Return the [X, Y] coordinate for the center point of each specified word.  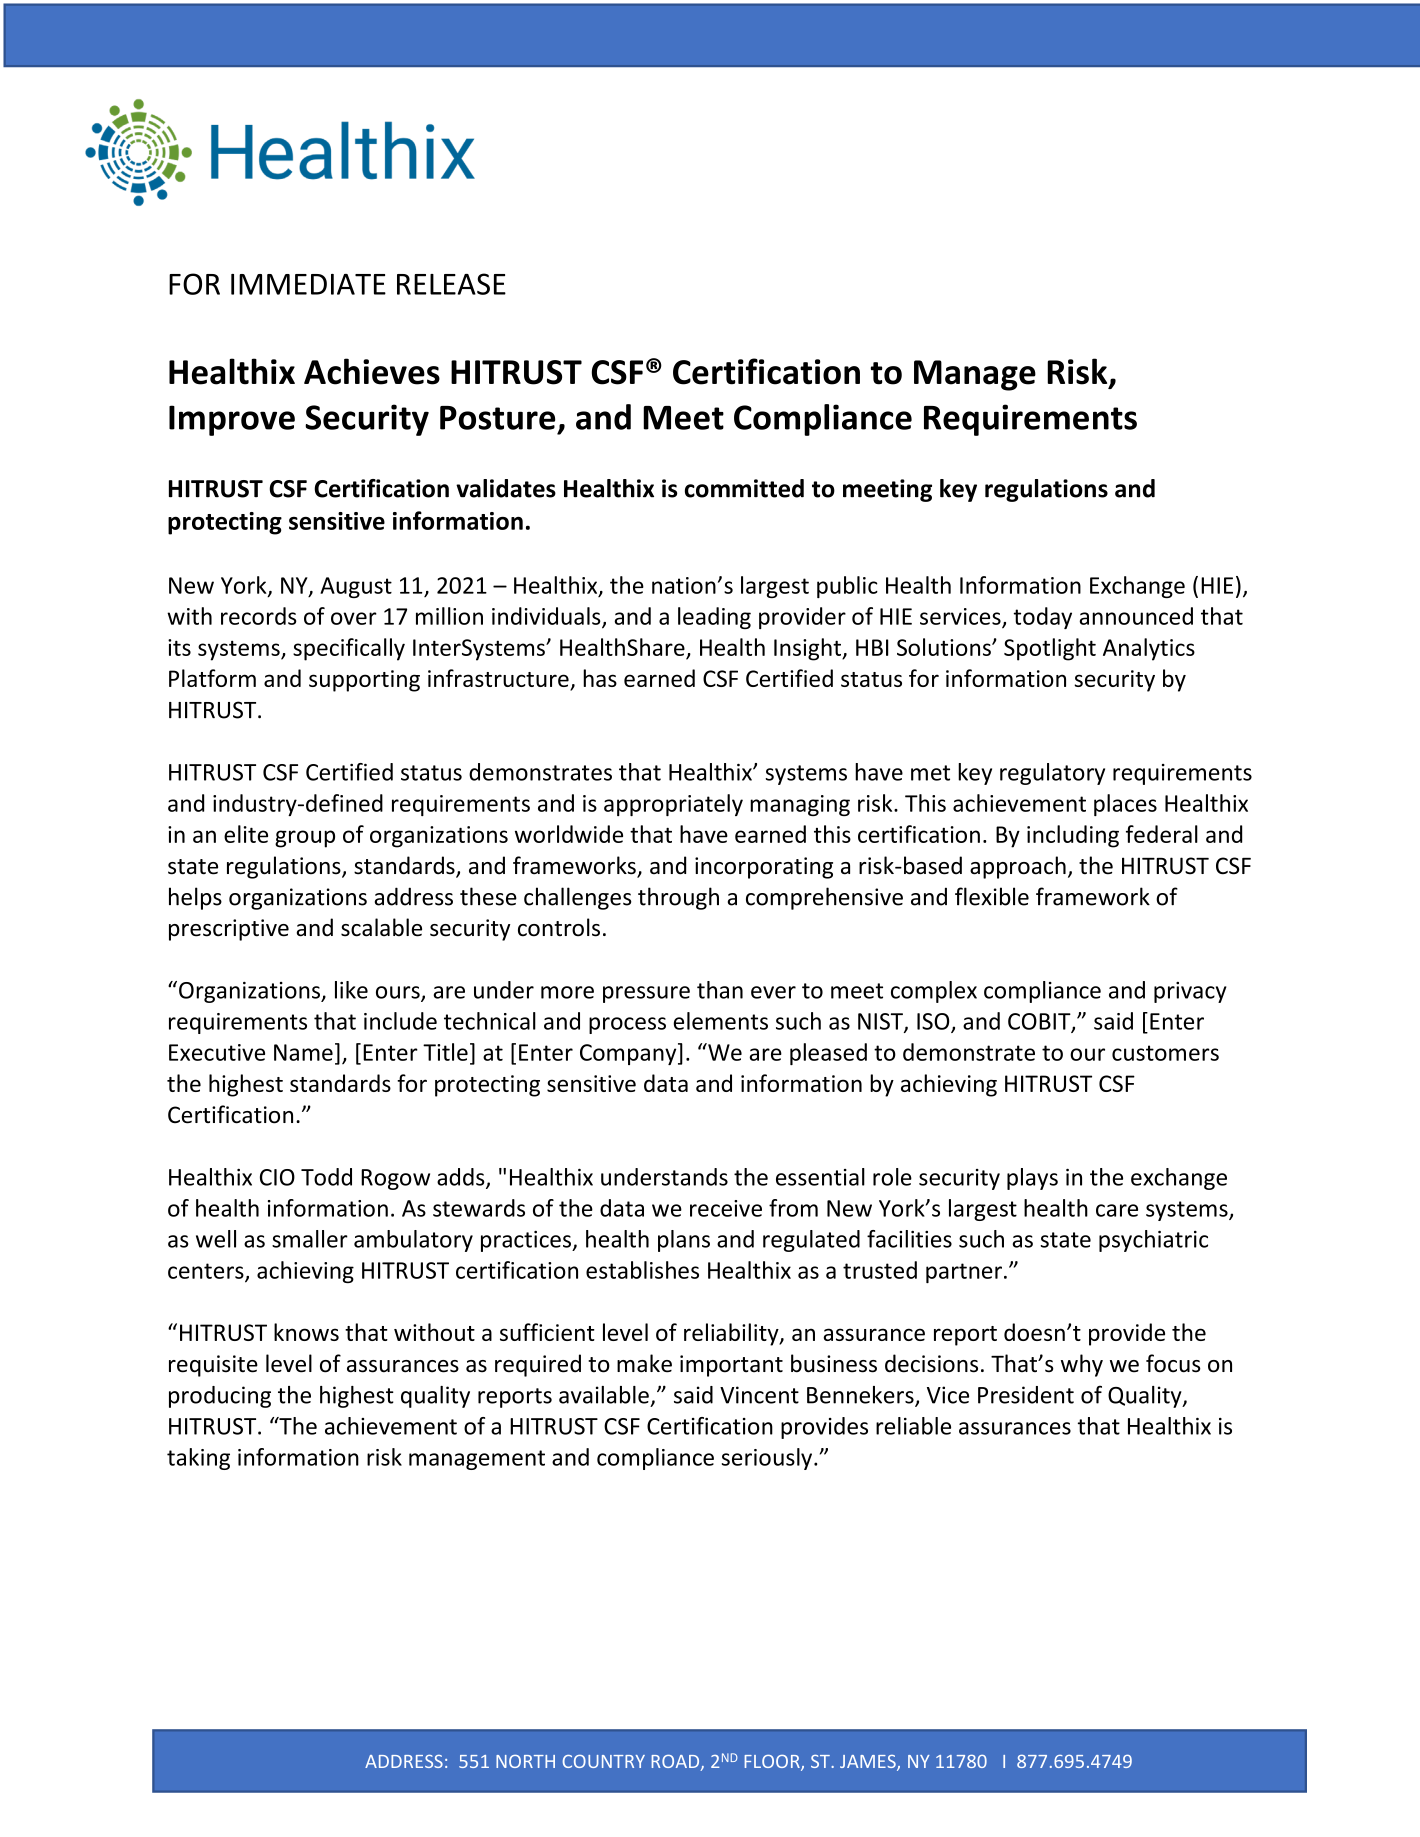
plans [684, 1241]
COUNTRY [604, 1761]
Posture [497, 418]
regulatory [1052, 774]
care [1117, 1210]
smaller [310, 1239]
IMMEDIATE [308, 284]
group [305, 839]
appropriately [673, 805]
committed [744, 488]
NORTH [525, 1761]
